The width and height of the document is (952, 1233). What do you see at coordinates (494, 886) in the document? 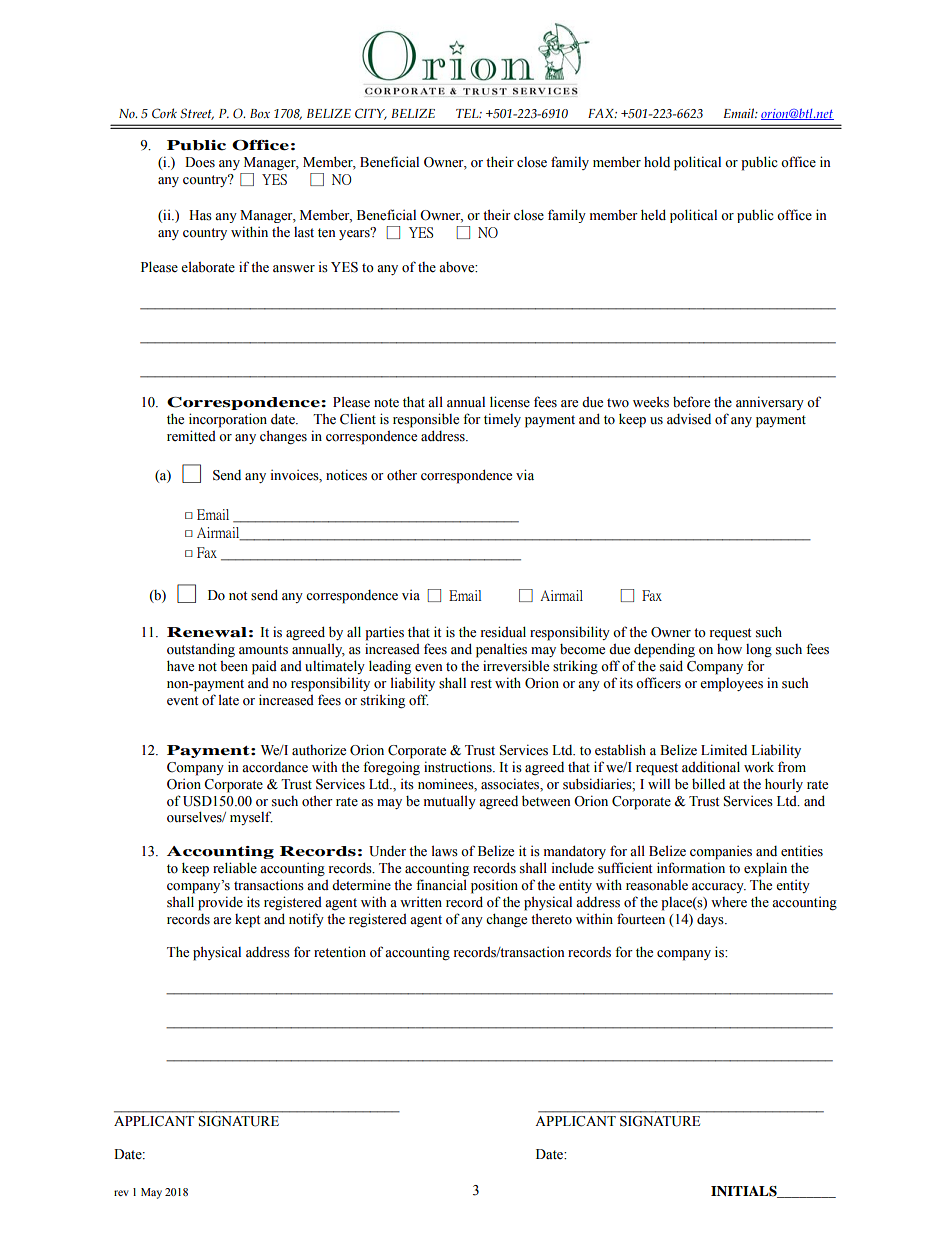
I see `position` at bounding box center [494, 886].
